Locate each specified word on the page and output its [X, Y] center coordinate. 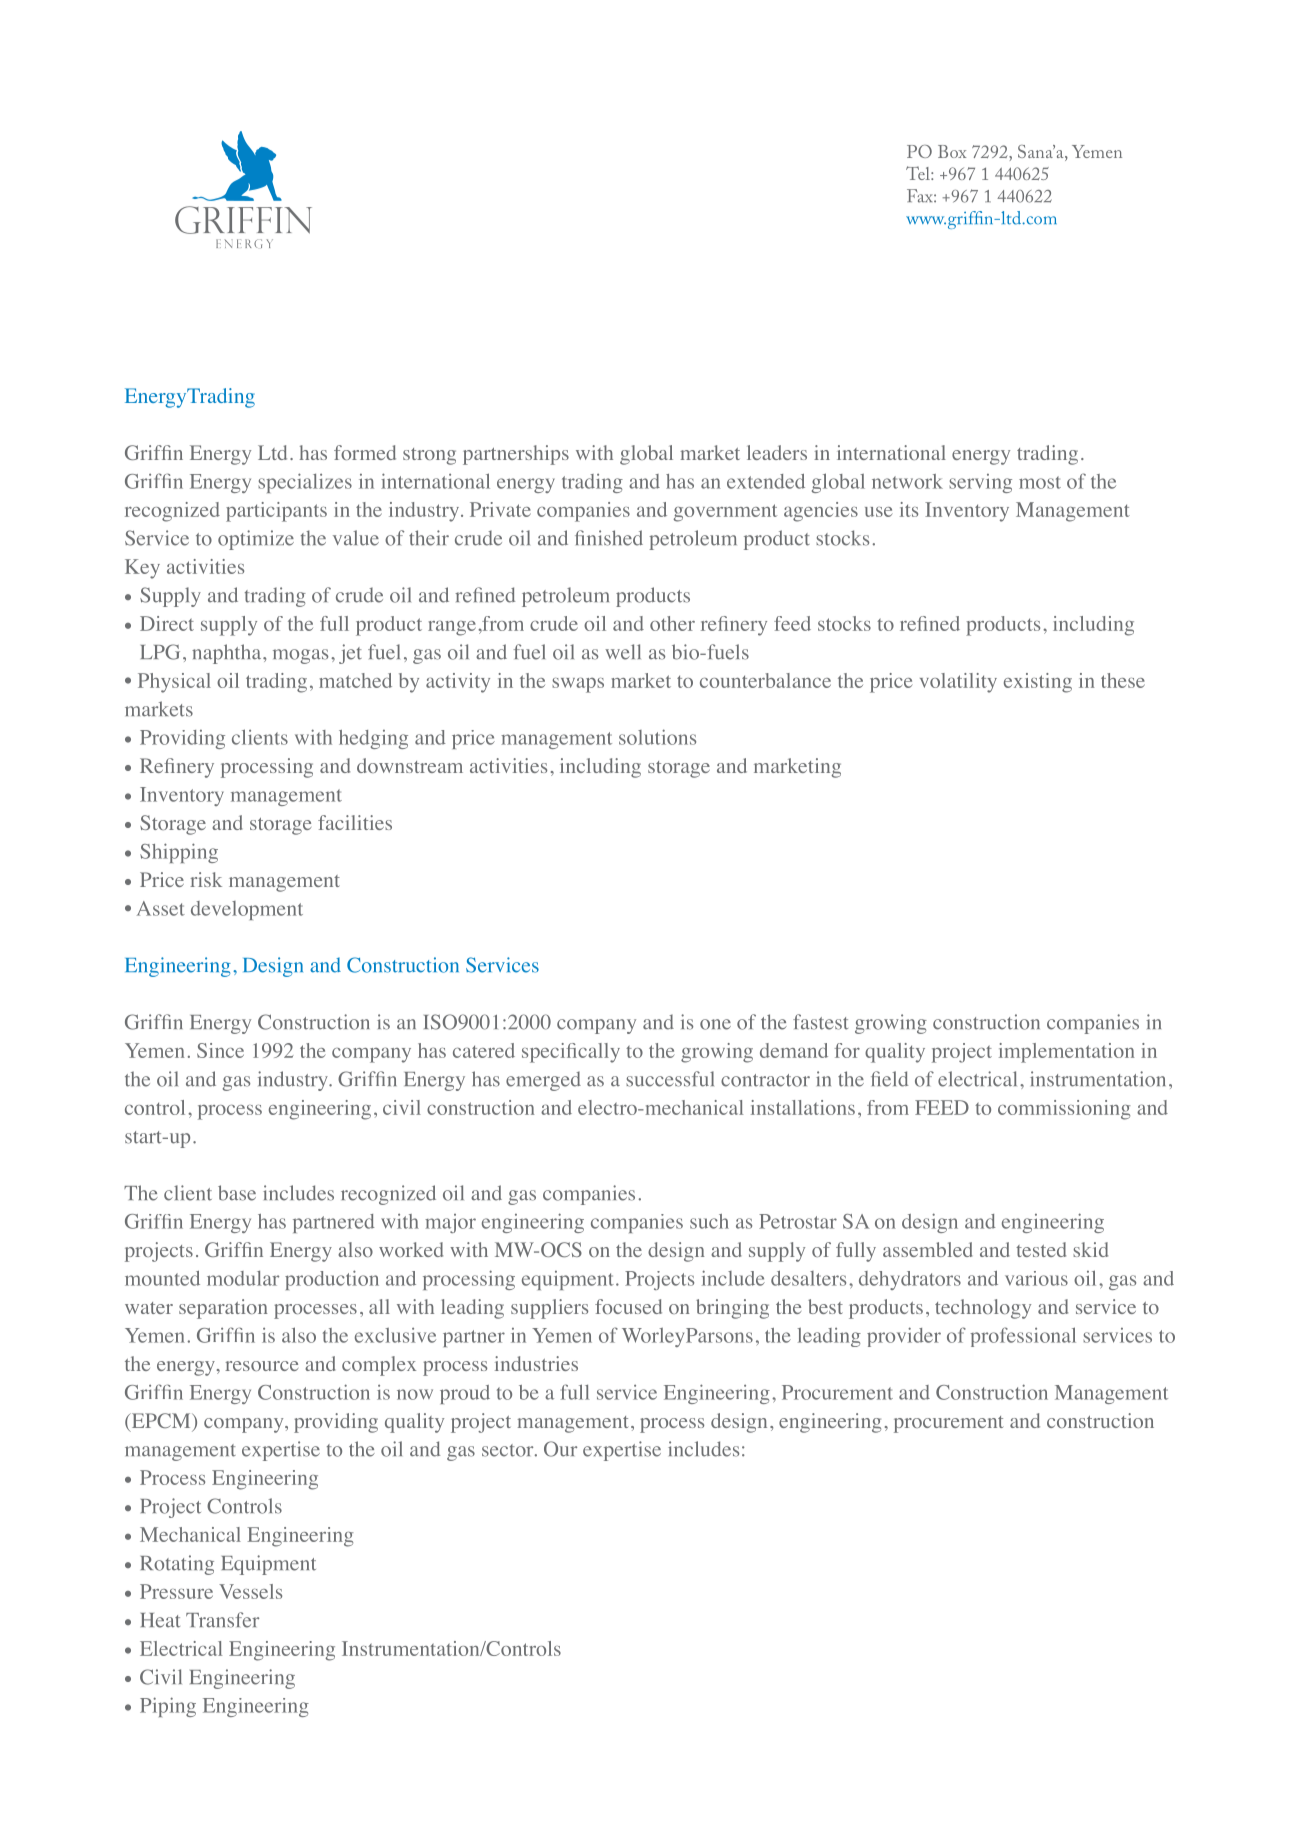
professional [1023, 1337]
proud [465, 1394]
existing [1038, 683]
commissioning [1064, 1110]
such [709, 1221]
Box [952, 151]
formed [365, 452]
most [1040, 482]
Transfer [222, 1620]
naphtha [228, 654]
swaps [578, 685]
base [237, 1193]
